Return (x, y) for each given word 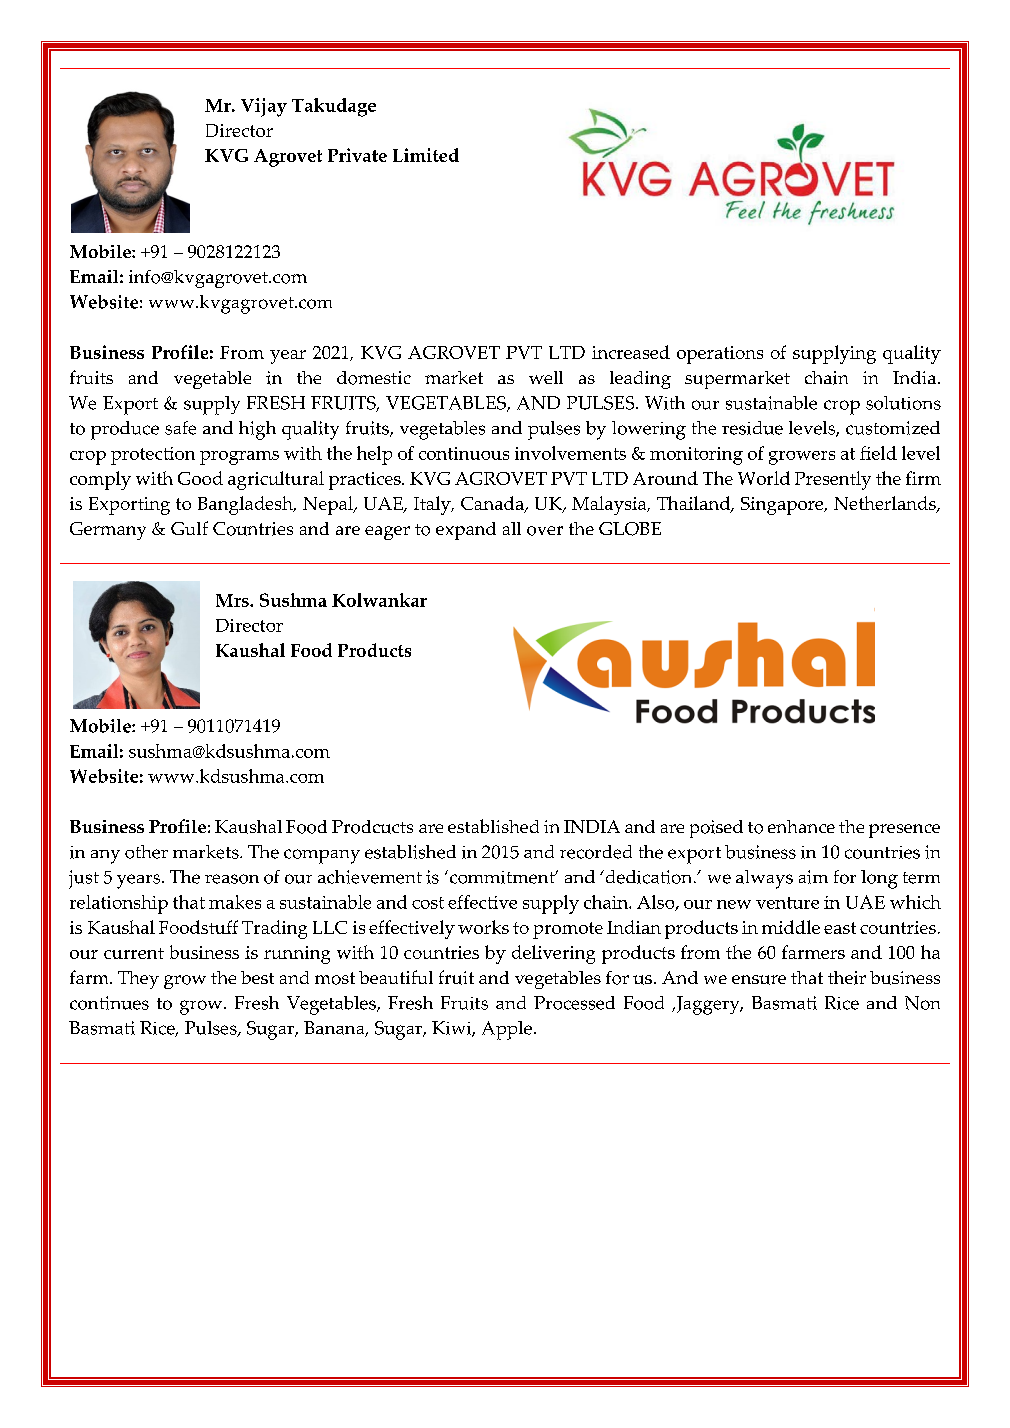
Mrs (233, 600)
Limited (426, 155)
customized (893, 428)
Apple (507, 1030)
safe (180, 428)
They (138, 980)
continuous (464, 453)
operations (720, 355)
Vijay (264, 107)
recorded (596, 852)
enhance (801, 826)
